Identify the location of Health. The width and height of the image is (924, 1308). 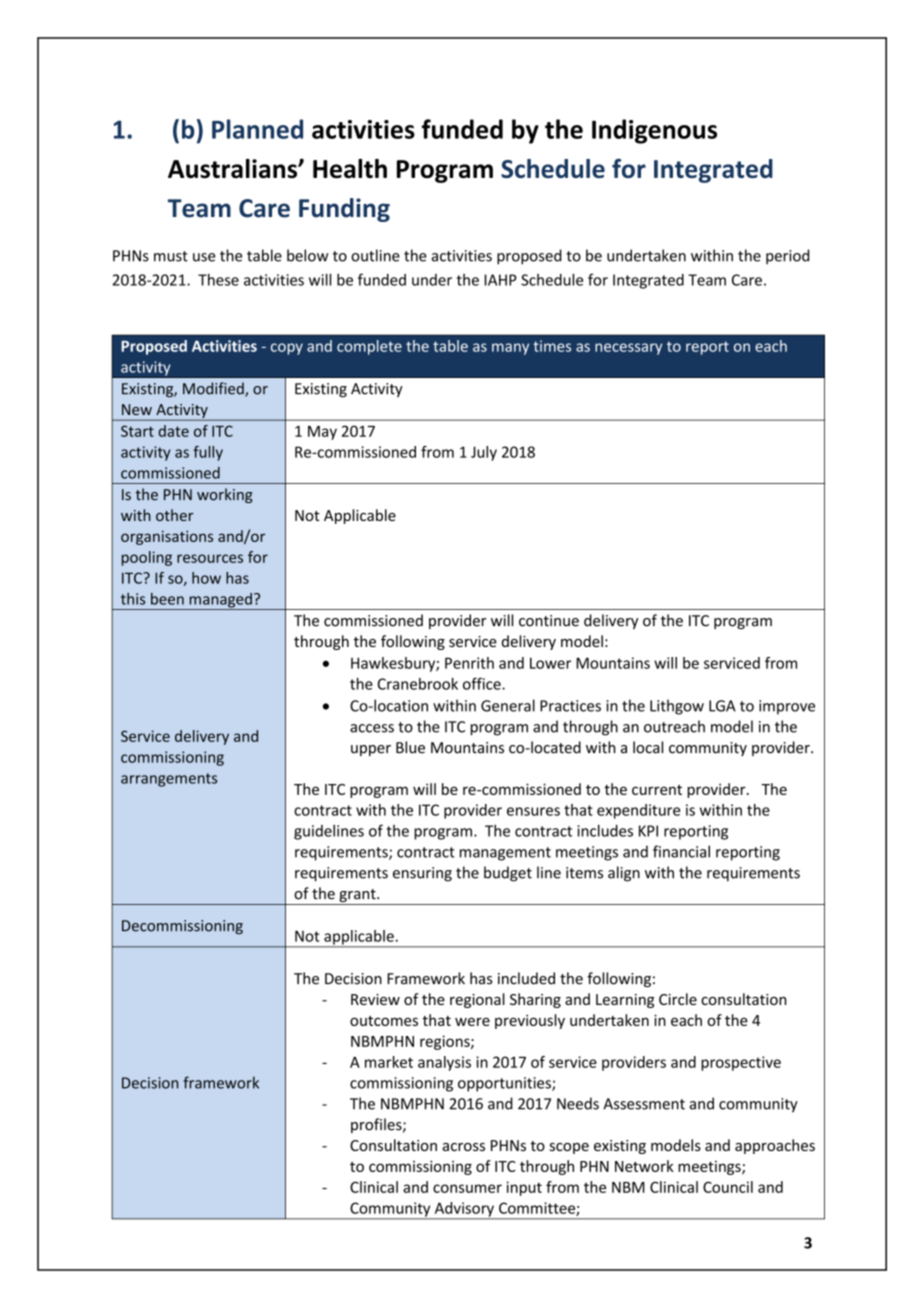
(350, 169).
